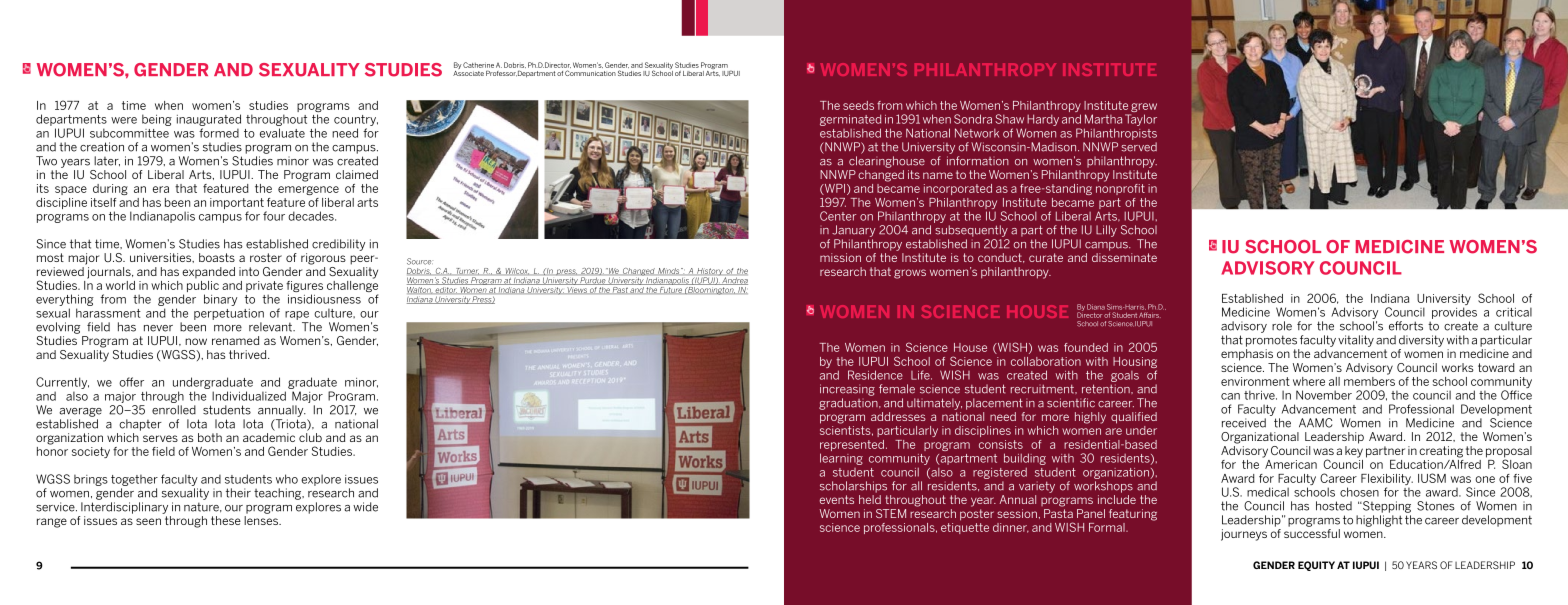 The height and width of the document is (605, 1568). I want to click on EQUITY, so click(1316, 566).
